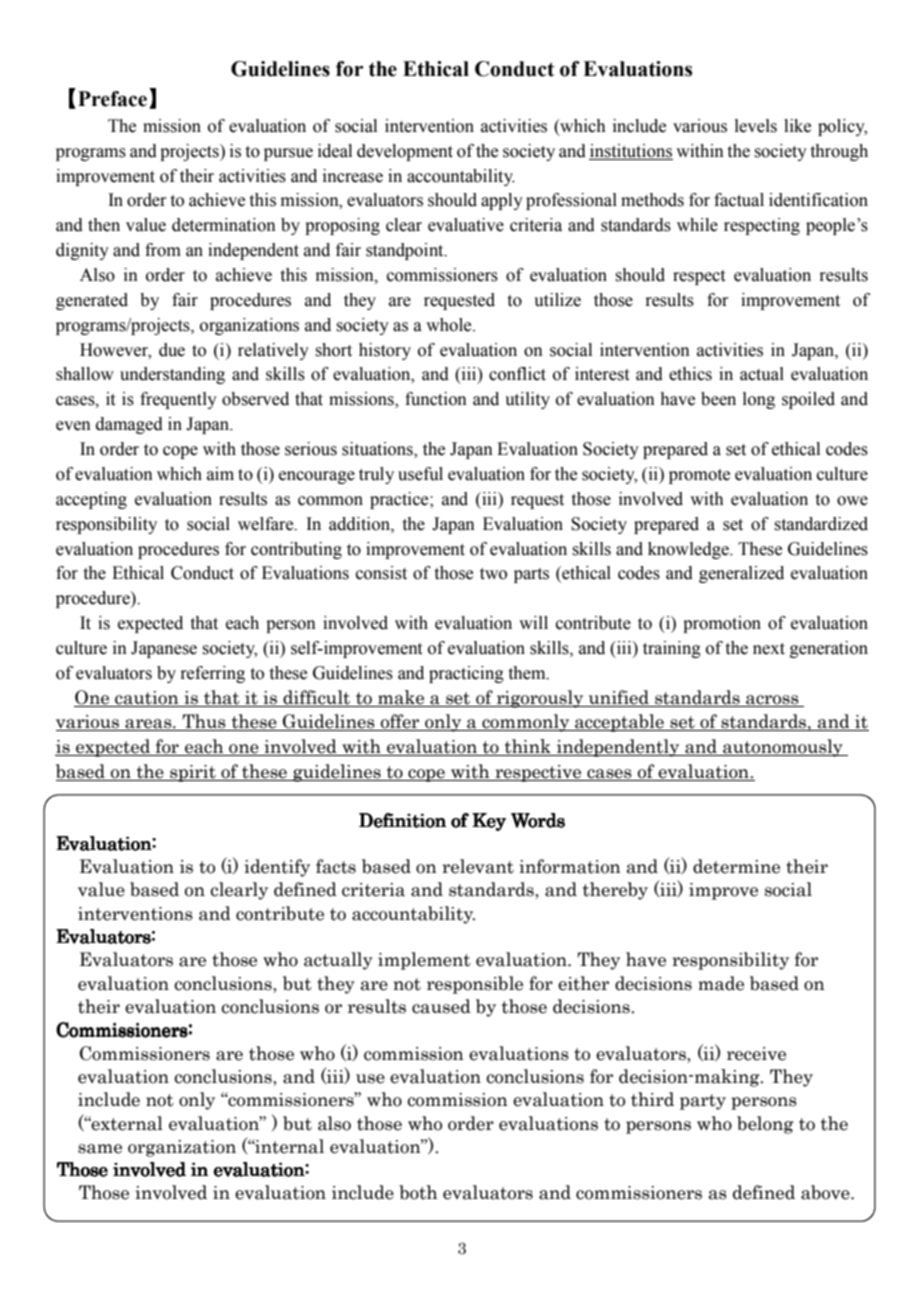 This document has height=1308, width=924. Describe the element at coordinates (405, 152) in the document. I see `development` at that location.
